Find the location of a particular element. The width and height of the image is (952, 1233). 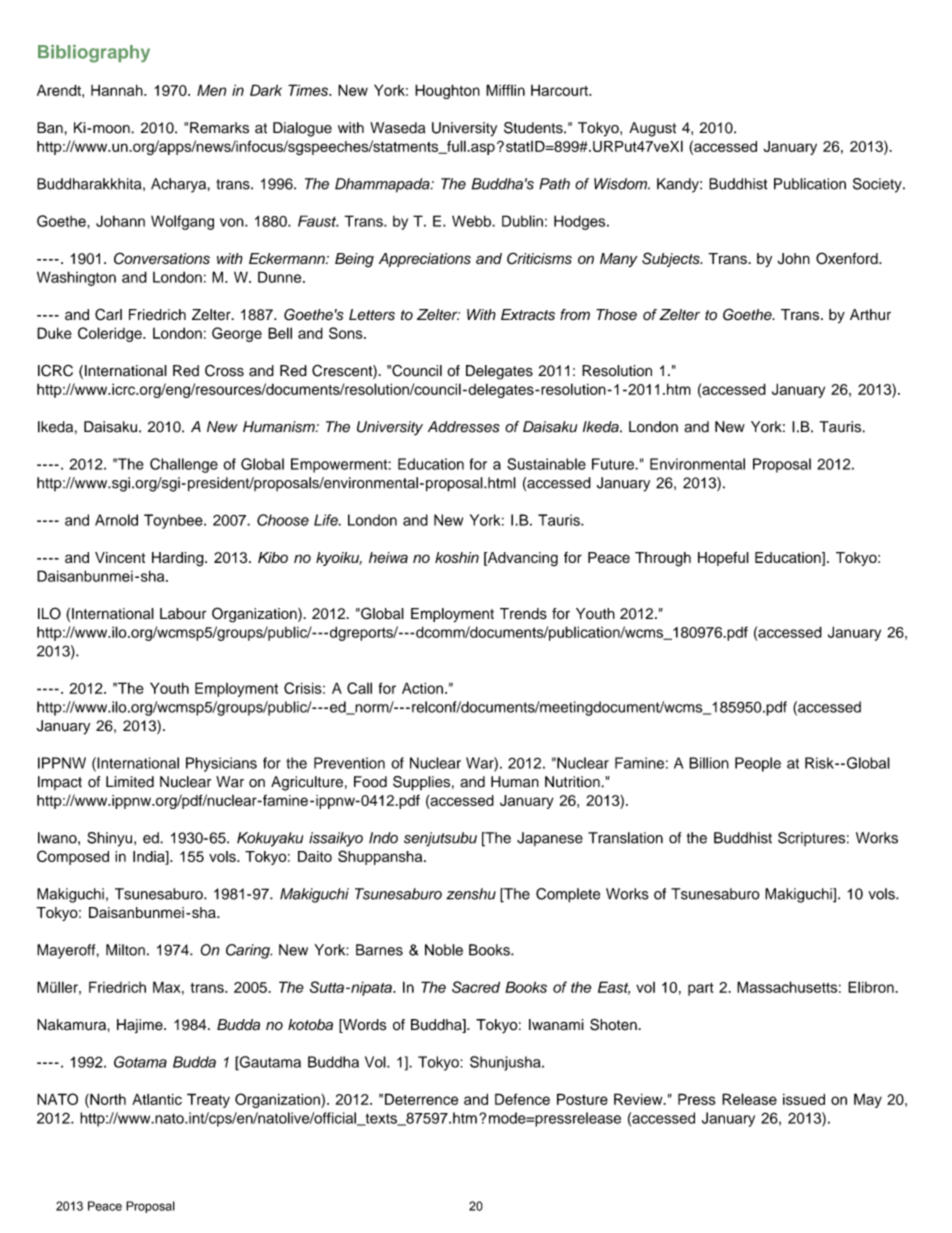

Hannah is located at coordinates (118, 90).
